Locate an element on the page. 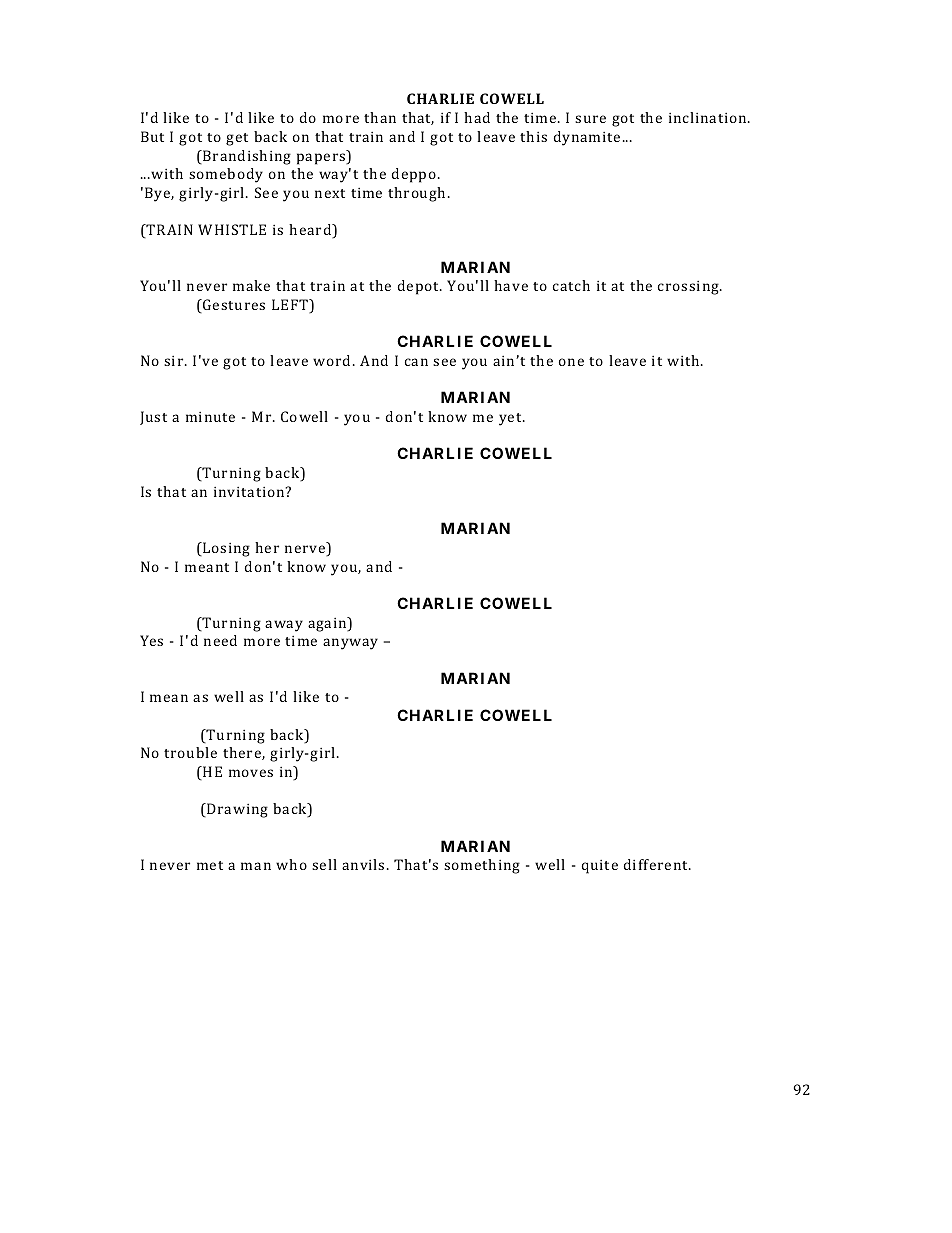  man is located at coordinates (256, 866).
